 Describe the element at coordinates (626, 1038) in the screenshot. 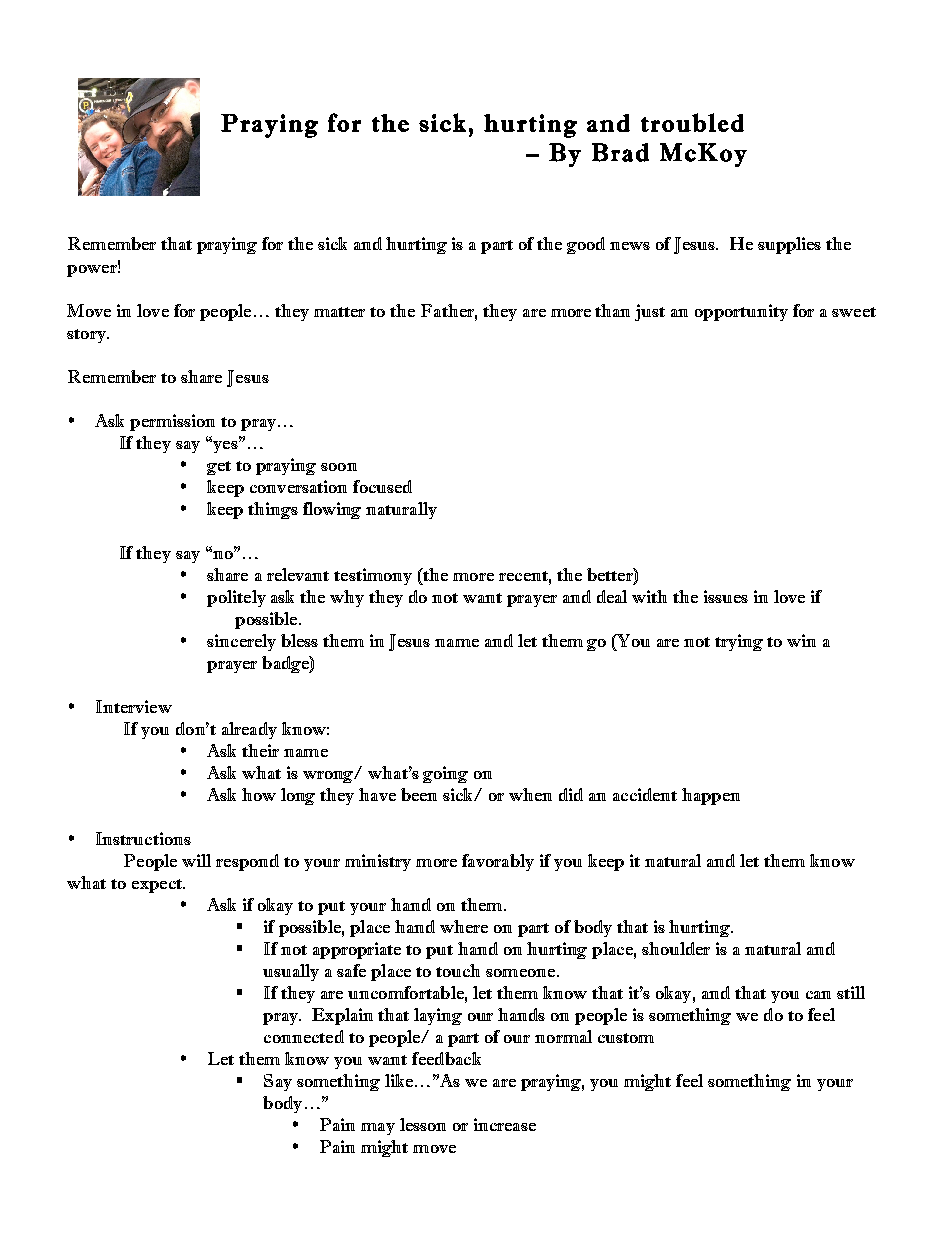

I see `custom` at that location.
